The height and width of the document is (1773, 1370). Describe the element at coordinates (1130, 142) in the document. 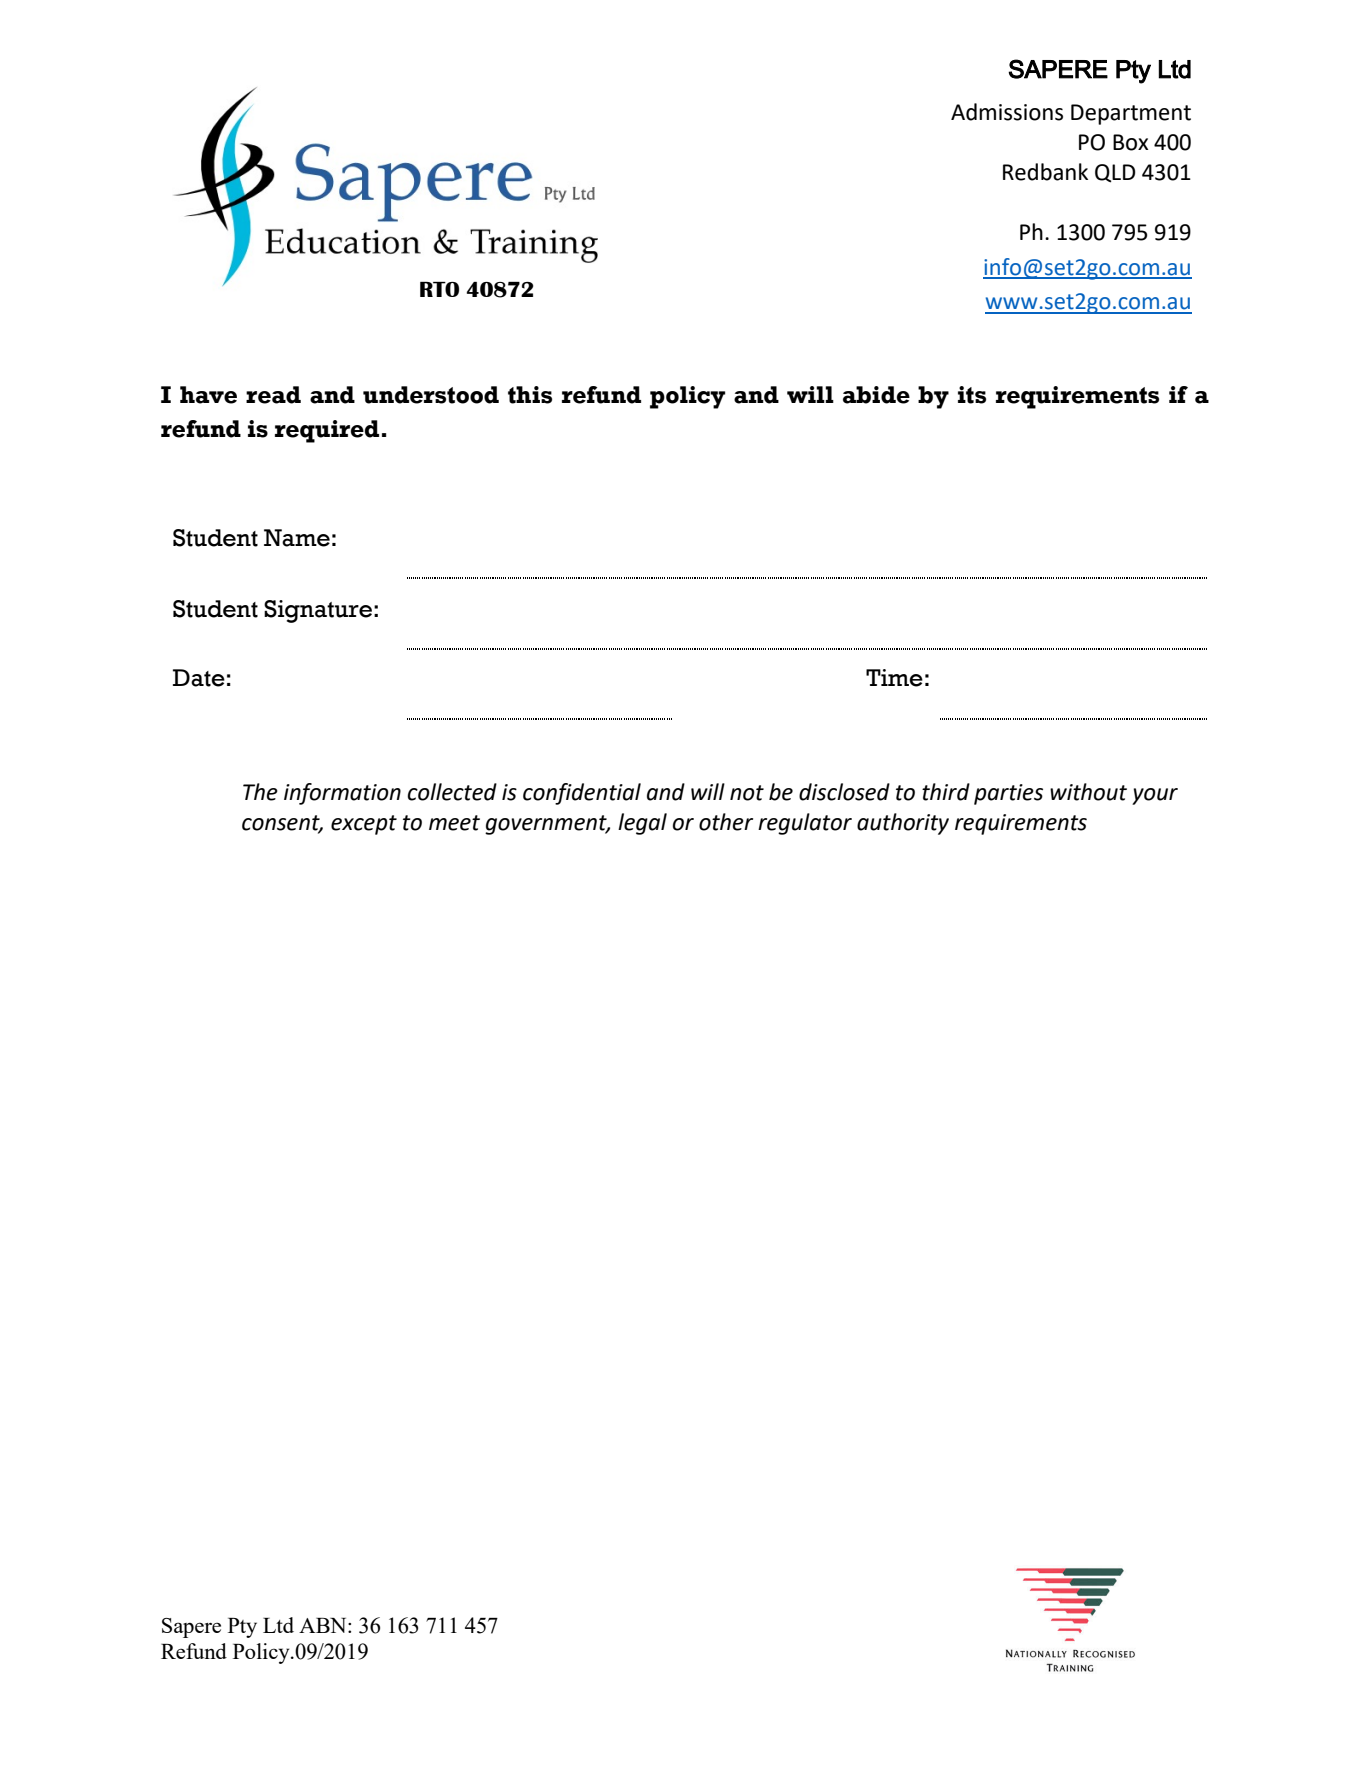

I see `Box` at that location.
